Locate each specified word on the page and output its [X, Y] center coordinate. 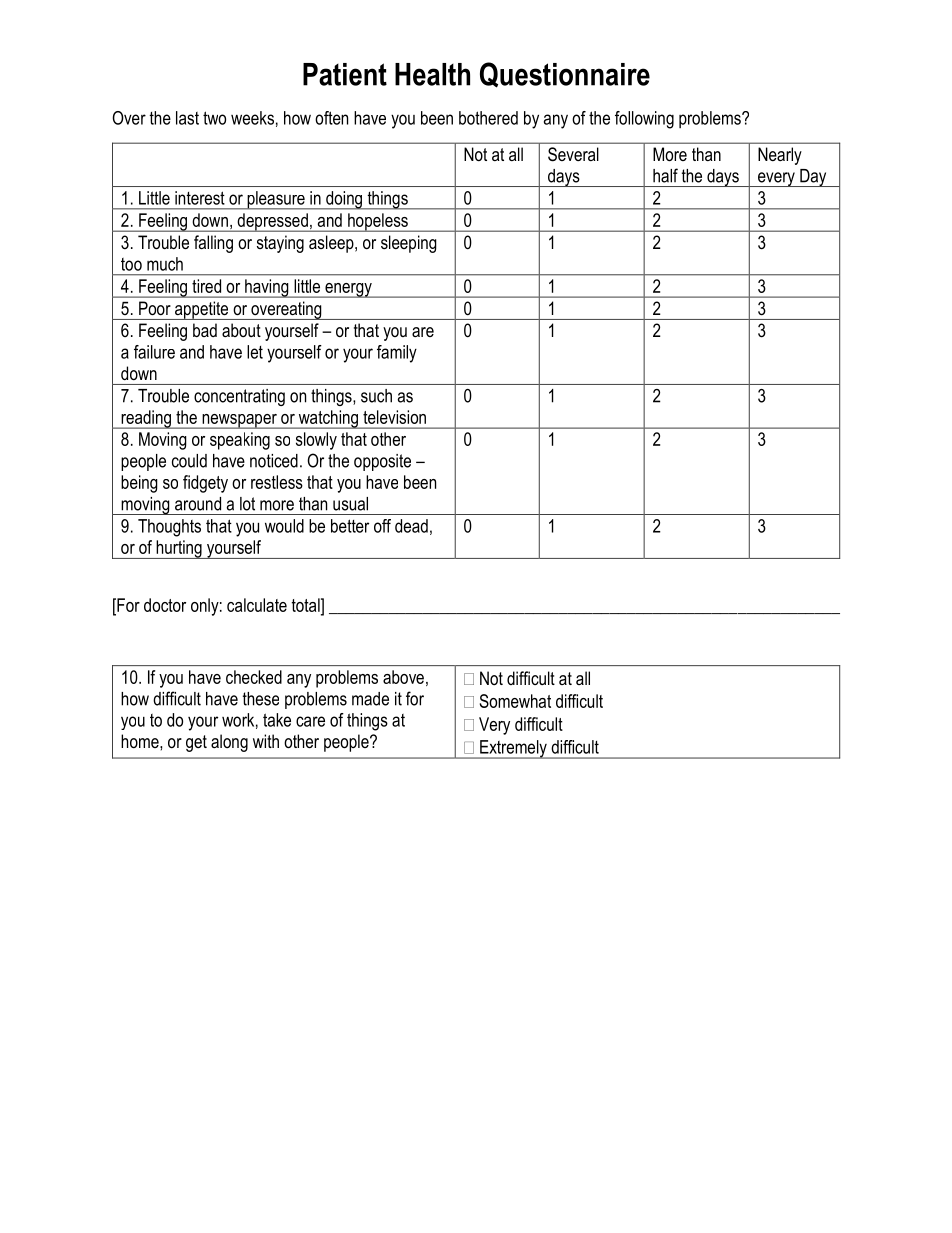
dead [411, 526]
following [644, 120]
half [665, 175]
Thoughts [169, 528]
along [229, 743]
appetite [202, 310]
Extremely [513, 749]
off [382, 526]
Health [432, 74]
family [397, 354]
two [214, 118]
